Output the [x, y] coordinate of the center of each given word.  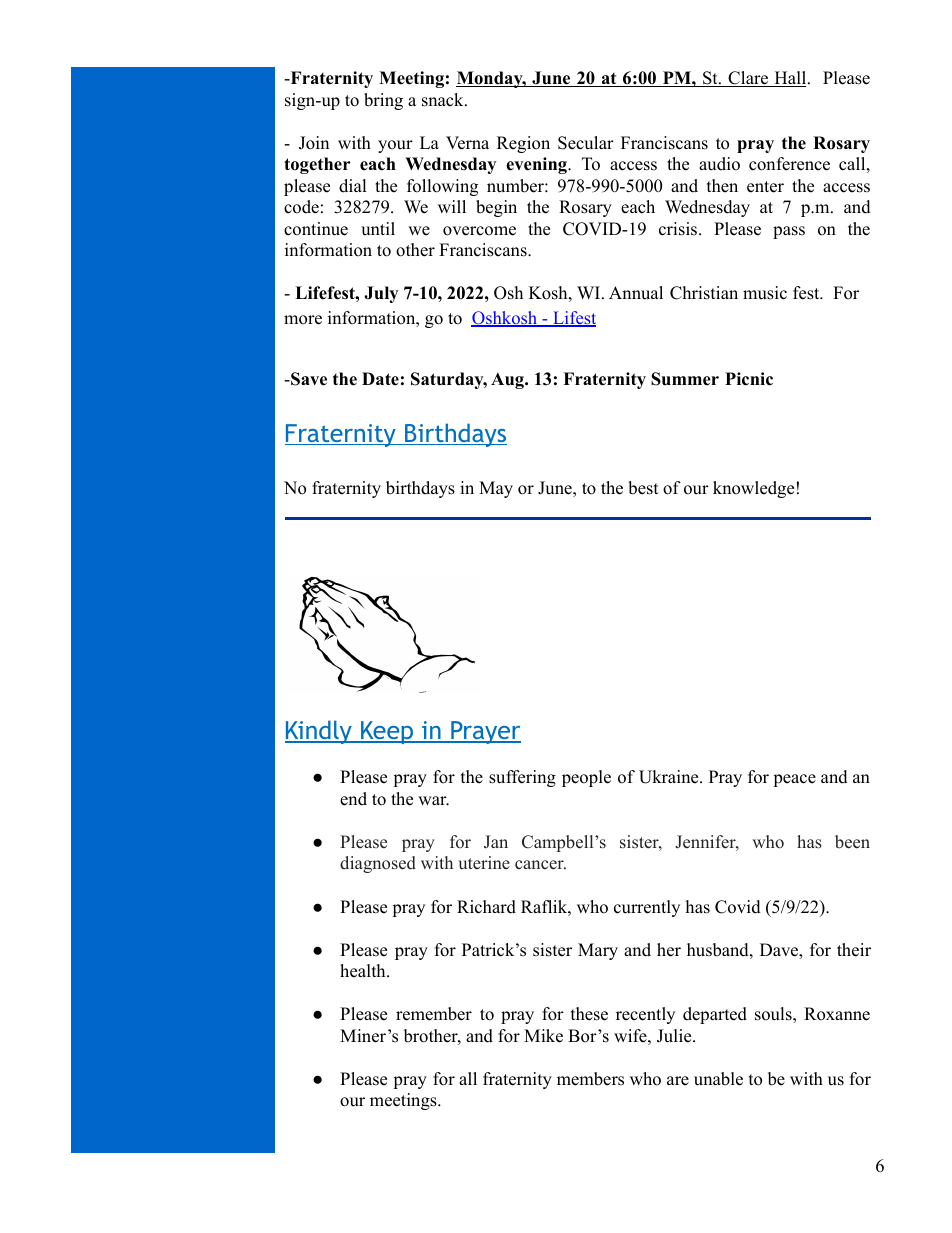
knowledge [753, 489]
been [852, 842]
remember [434, 1014]
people [586, 778]
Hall [790, 79]
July [381, 294]
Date [380, 379]
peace [794, 780]
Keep [387, 732]
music [765, 293]
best [643, 488]
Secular [586, 143]
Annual [636, 293]
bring [383, 101]
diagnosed [378, 864]
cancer [540, 865]
